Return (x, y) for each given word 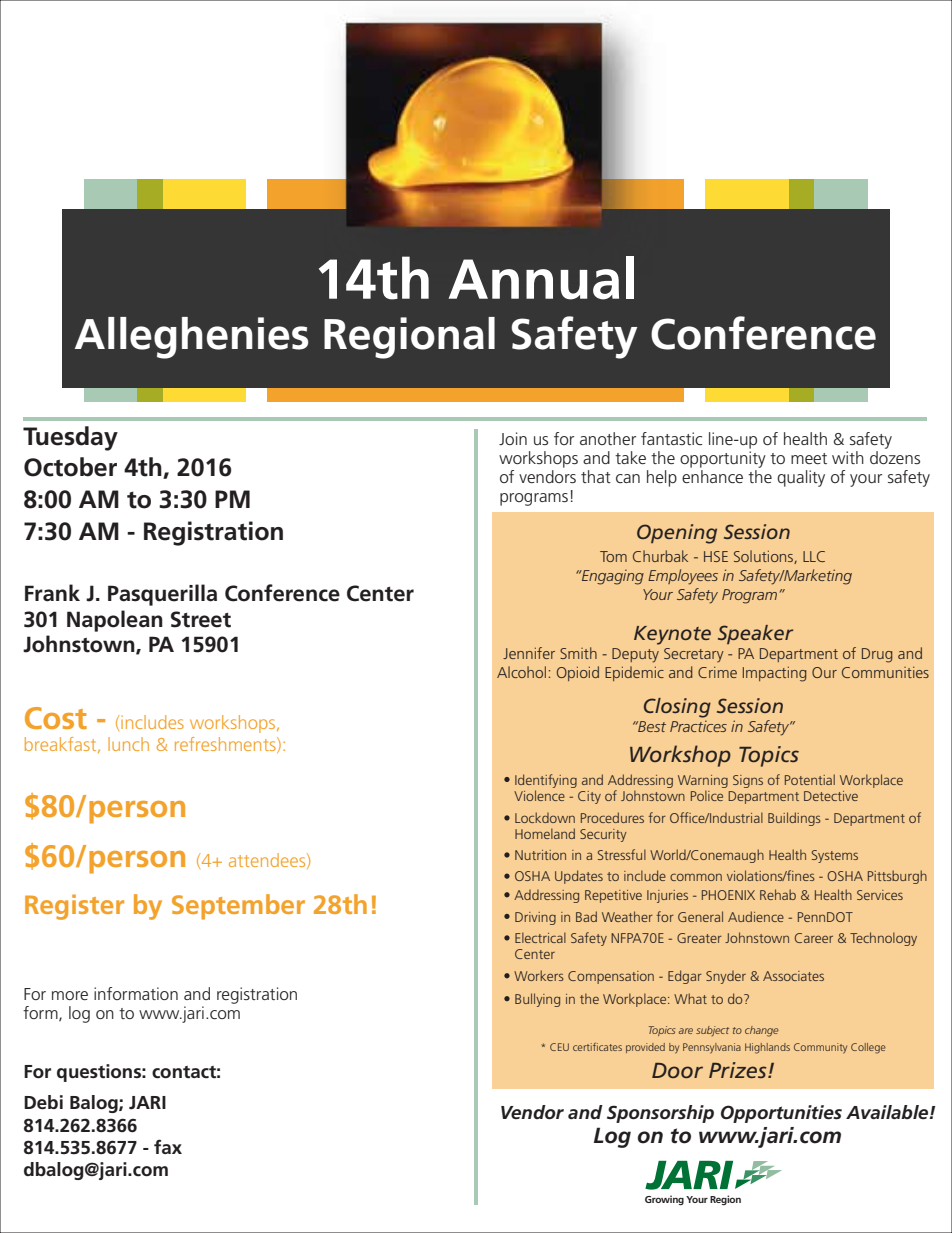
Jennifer (529, 653)
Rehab (778, 894)
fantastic (671, 438)
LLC (814, 556)
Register (74, 907)
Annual (541, 278)
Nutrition (540, 855)
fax (168, 1146)
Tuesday (70, 438)
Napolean (115, 621)
